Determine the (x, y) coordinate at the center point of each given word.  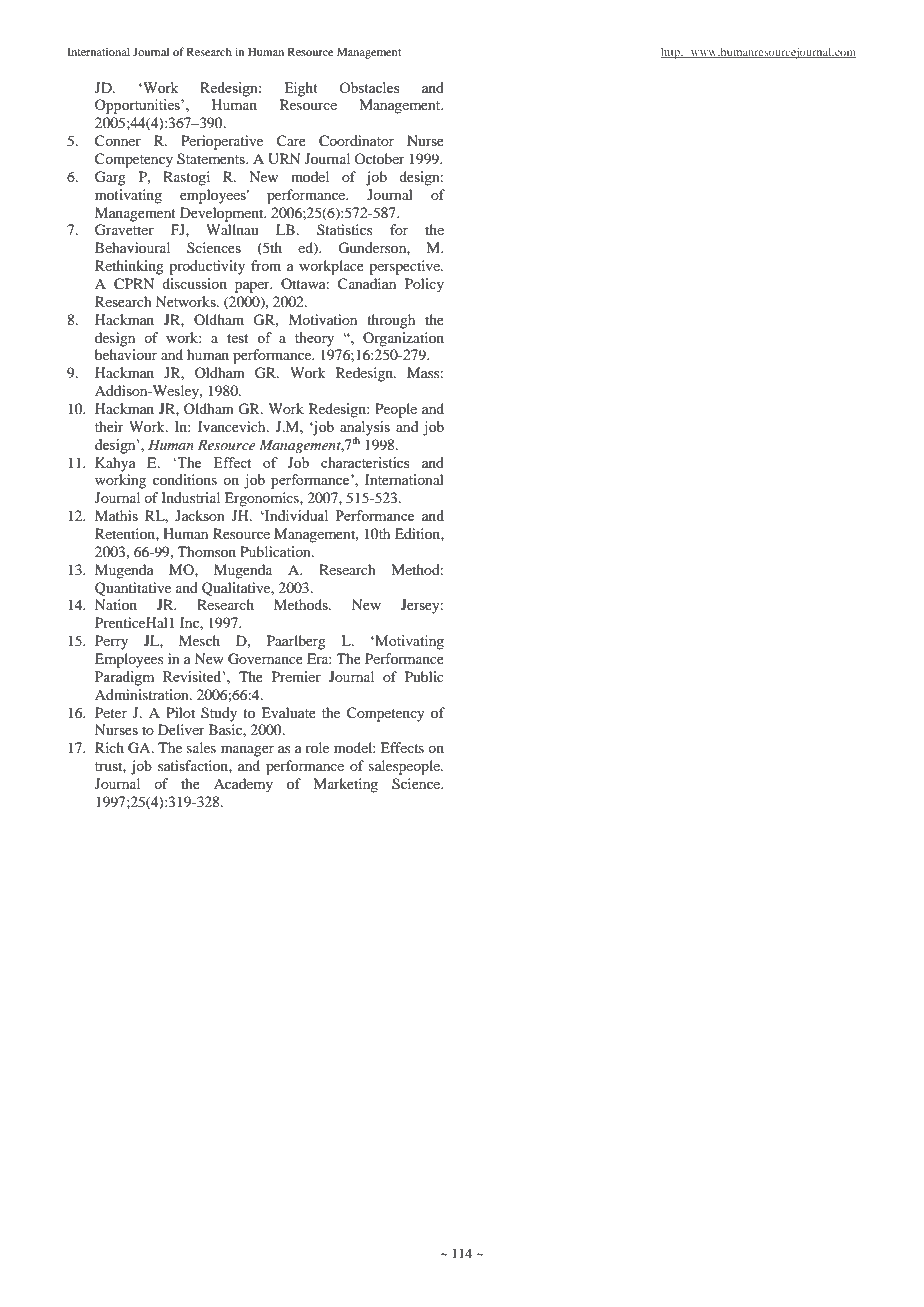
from (266, 265)
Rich (109, 747)
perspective (405, 267)
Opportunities (138, 106)
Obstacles (369, 87)
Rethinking (129, 267)
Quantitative (133, 589)
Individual (295, 515)
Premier (296, 676)
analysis (365, 429)
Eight (301, 89)
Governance (265, 659)
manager (247, 751)
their (109, 426)
